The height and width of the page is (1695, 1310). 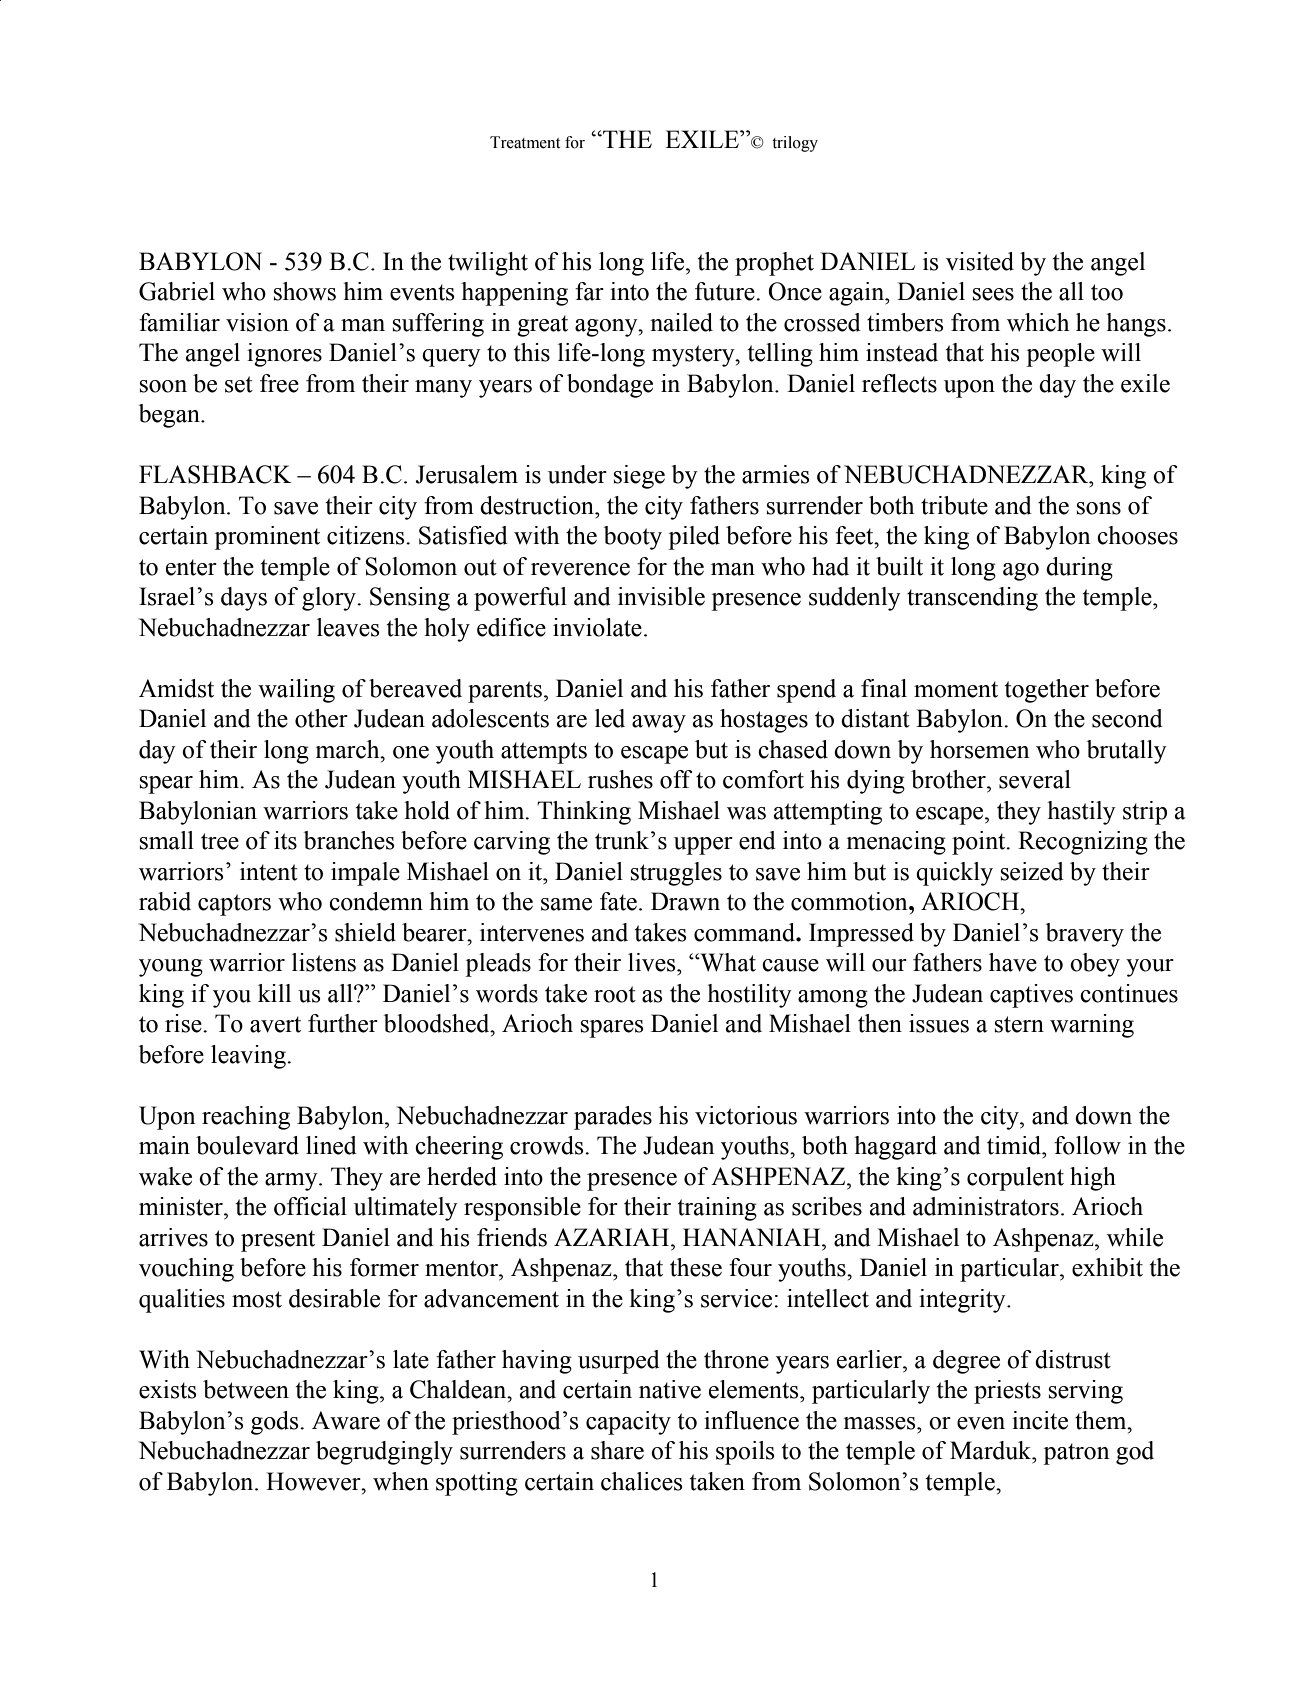 What do you see at coordinates (659, 724) in the page?
I see `away` at bounding box center [659, 724].
